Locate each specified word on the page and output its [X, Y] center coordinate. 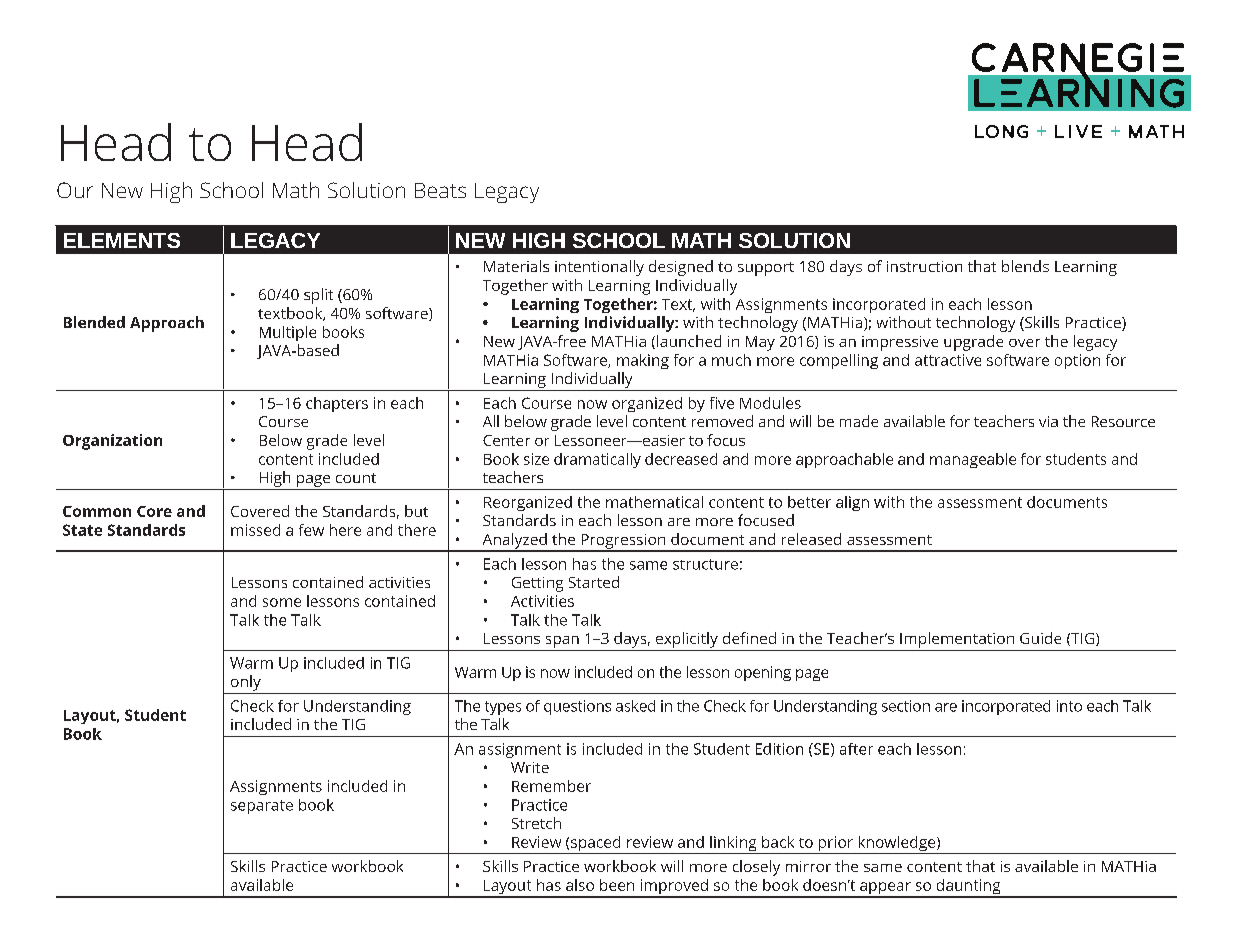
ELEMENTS [122, 240]
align [852, 503]
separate [262, 807]
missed [255, 530]
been [617, 885]
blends [1025, 266]
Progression [623, 542]
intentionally [599, 268]
